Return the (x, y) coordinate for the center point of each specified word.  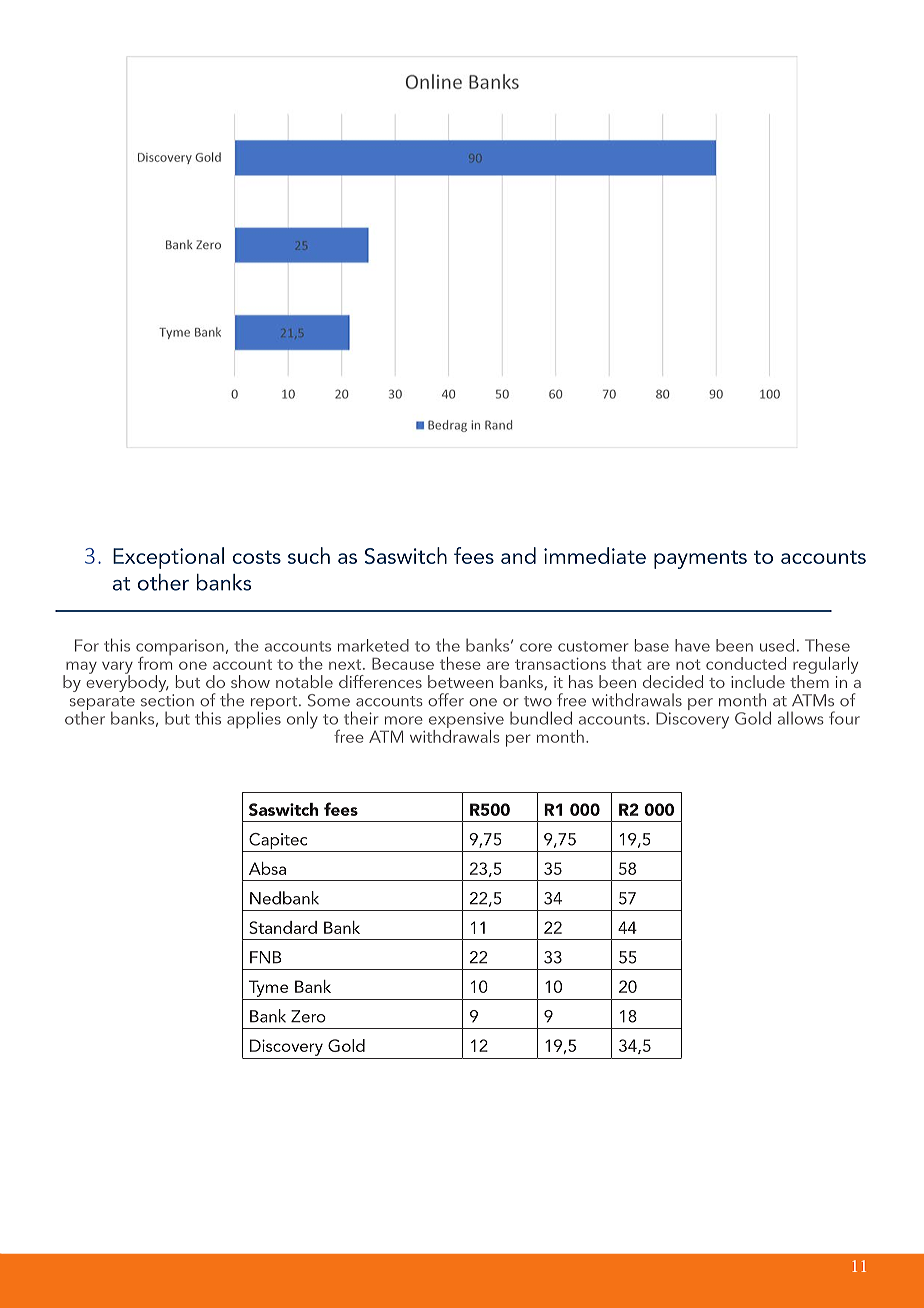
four (844, 718)
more (404, 720)
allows (801, 718)
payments (700, 559)
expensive (466, 721)
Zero (308, 1016)
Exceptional (168, 558)
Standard (283, 927)
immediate (595, 555)
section (167, 700)
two (538, 701)
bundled (541, 718)
